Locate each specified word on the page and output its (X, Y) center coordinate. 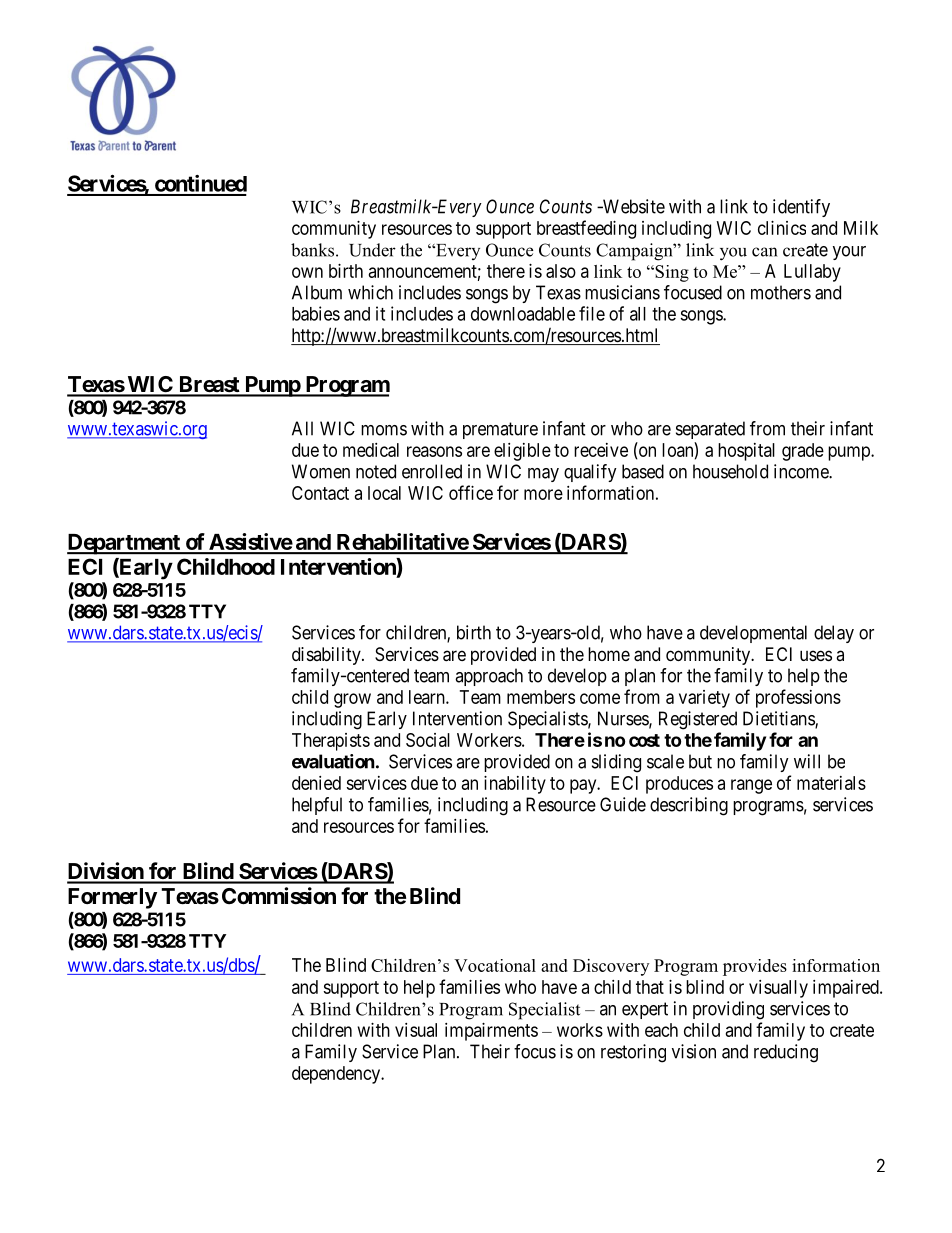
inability (515, 785)
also (561, 271)
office (471, 492)
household (730, 471)
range (751, 786)
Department (124, 544)
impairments (491, 1032)
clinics (782, 228)
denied (316, 783)
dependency (337, 1075)
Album (317, 292)
